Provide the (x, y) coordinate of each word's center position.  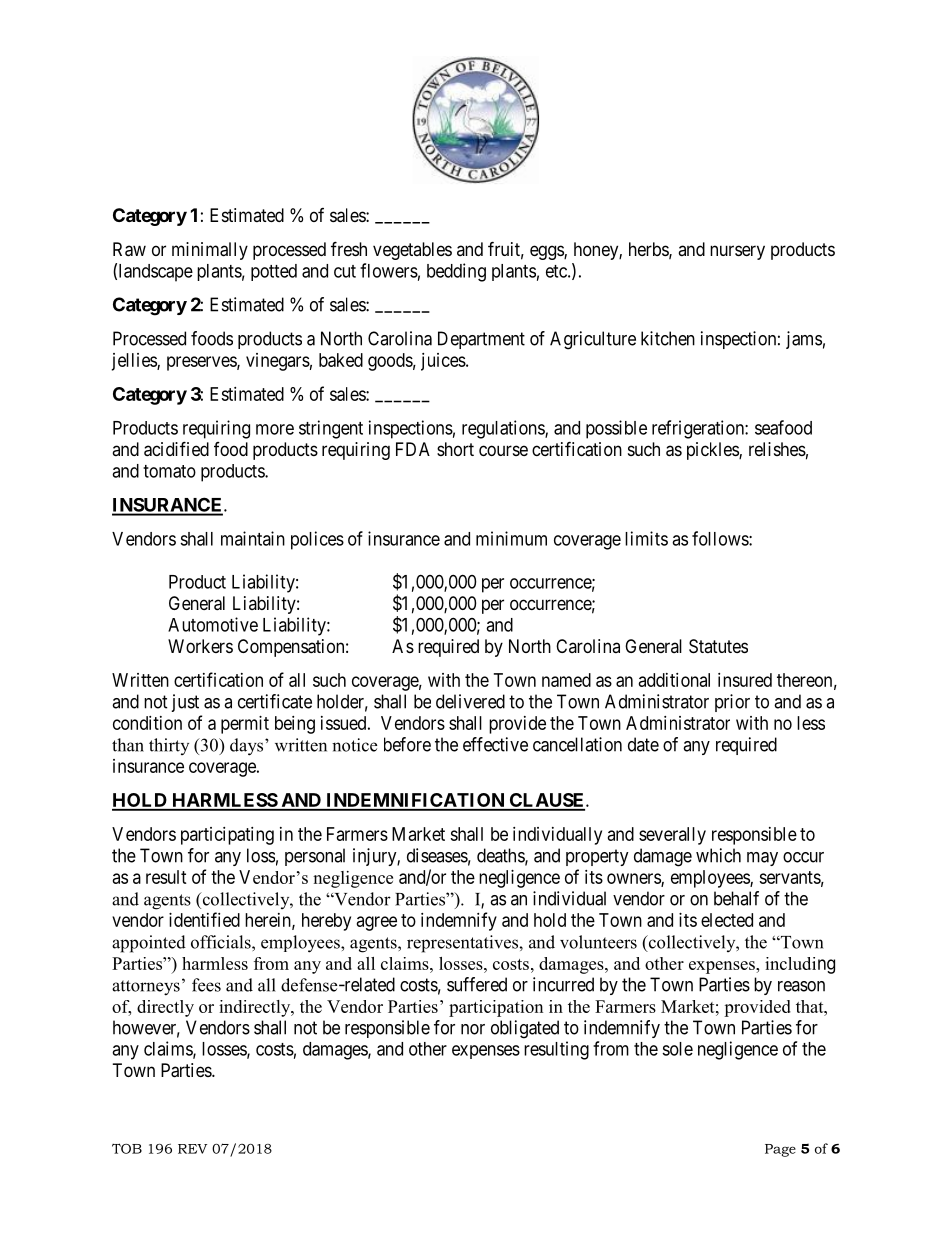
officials (222, 942)
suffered (477, 984)
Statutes (718, 646)
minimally (210, 251)
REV (192, 1149)
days (248, 747)
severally (672, 836)
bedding (456, 272)
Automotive (213, 624)
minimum (511, 538)
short (455, 449)
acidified (176, 449)
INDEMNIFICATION (415, 801)
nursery (737, 252)
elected (727, 920)
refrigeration (699, 429)
